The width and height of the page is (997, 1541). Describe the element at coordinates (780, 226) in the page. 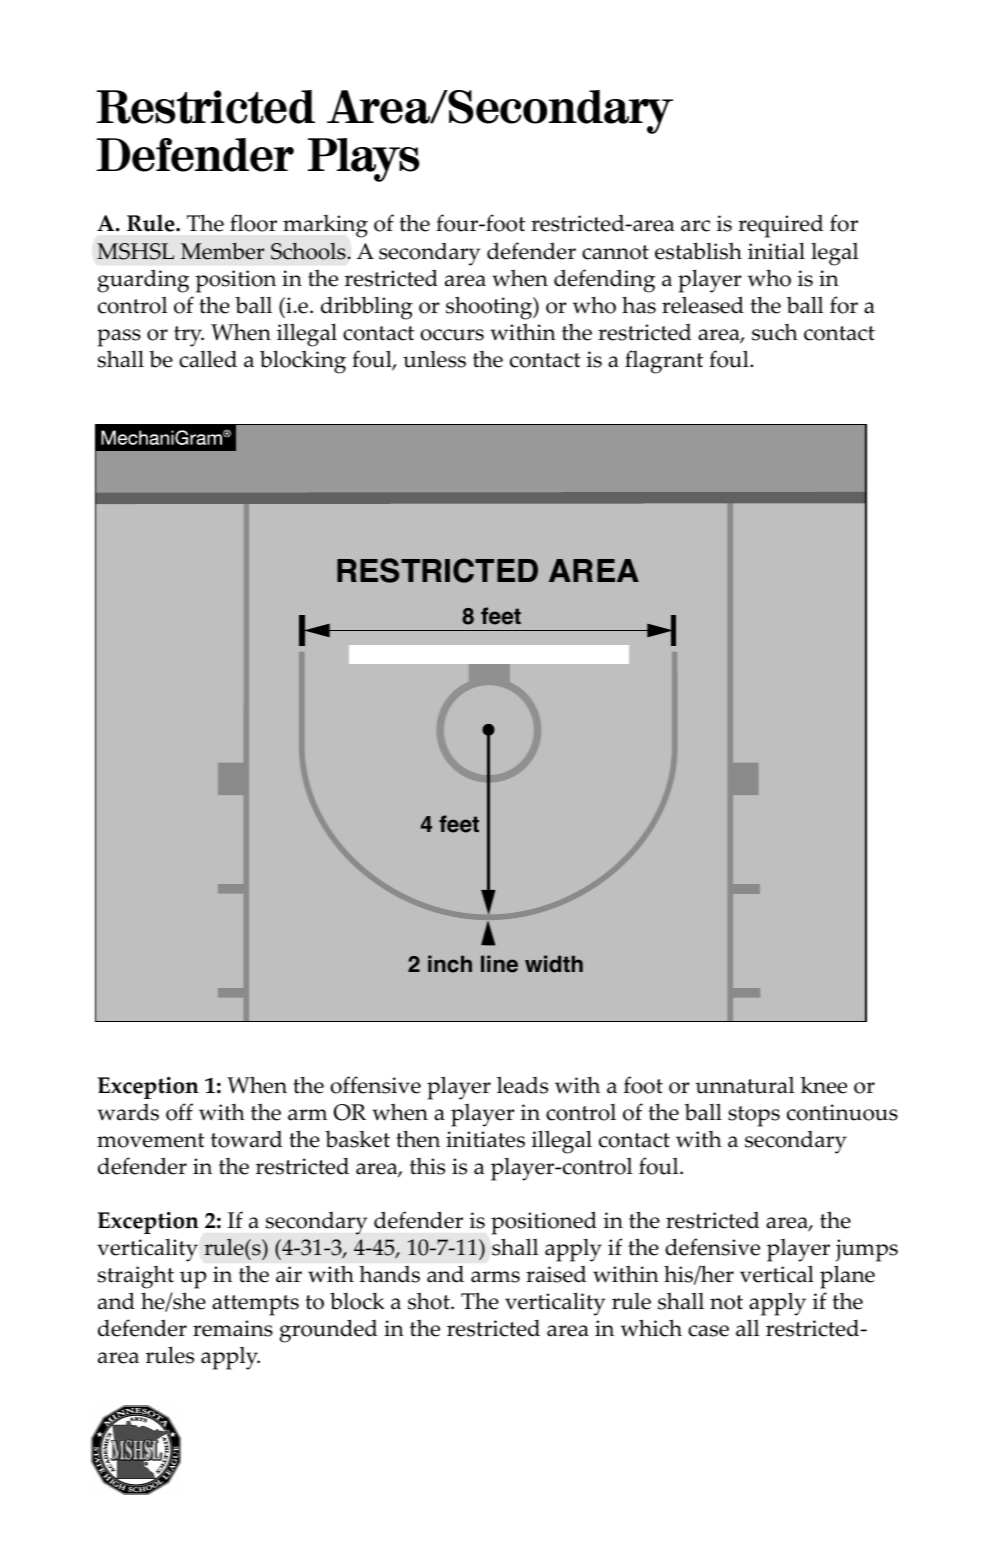

I see `required` at that location.
